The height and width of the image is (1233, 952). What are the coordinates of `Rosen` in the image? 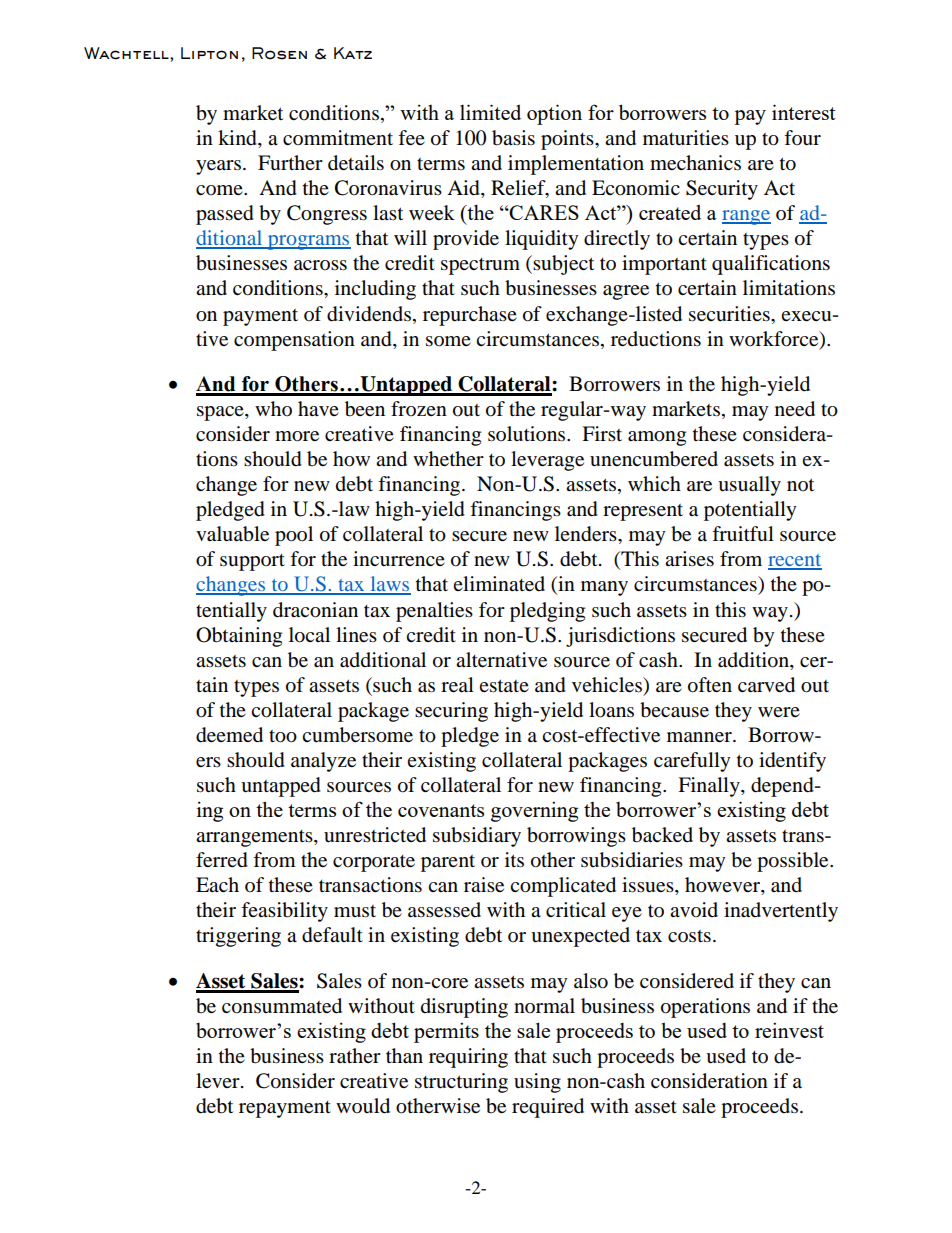 It's located at (279, 53).
